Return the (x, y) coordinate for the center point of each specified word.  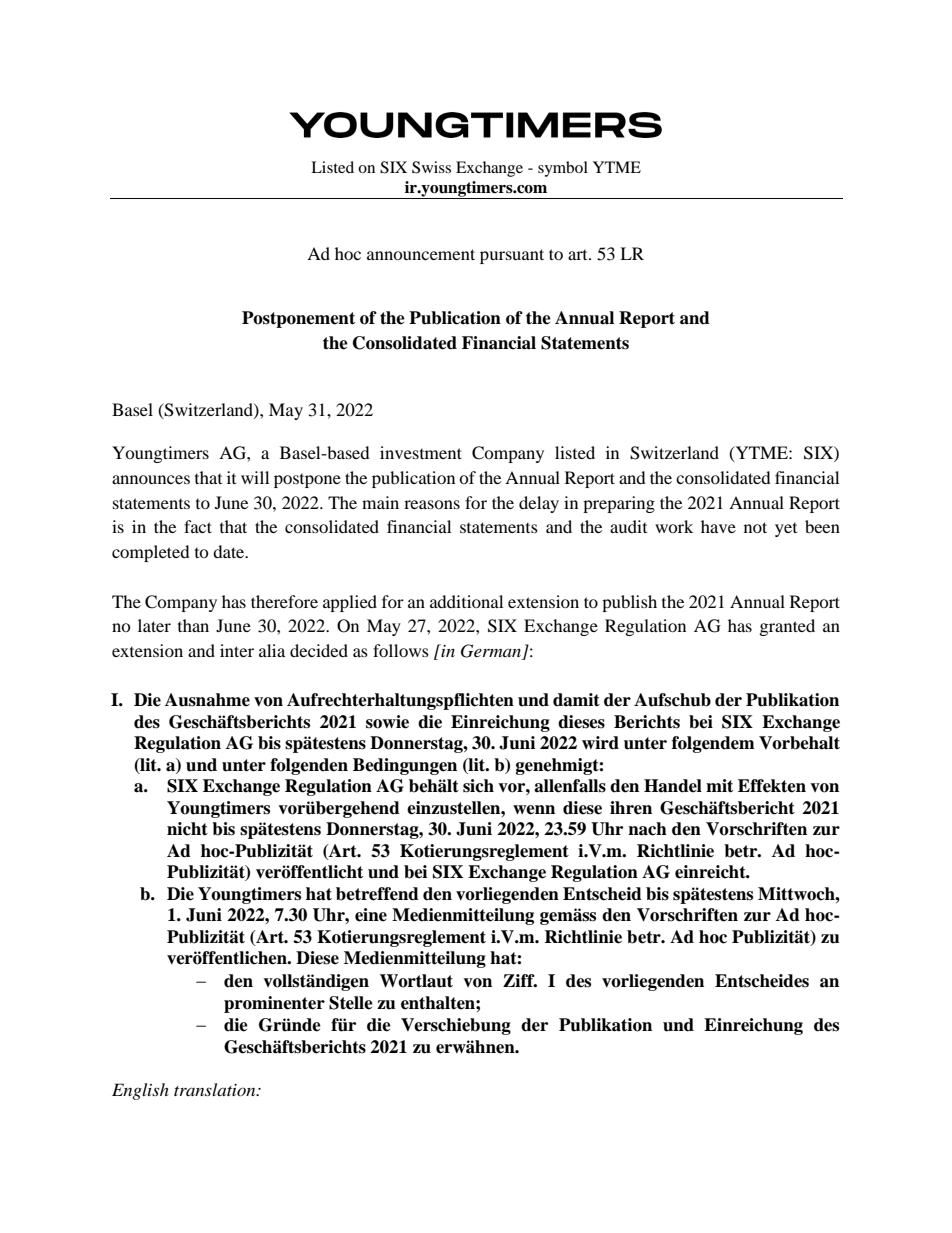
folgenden (309, 766)
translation (216, 1089)
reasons (432, 504)
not (755, 527)
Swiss (431, 167)
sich (478, 786)
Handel (673, 786)
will (255, 477)
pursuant (512, 256)
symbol (563, 169)
